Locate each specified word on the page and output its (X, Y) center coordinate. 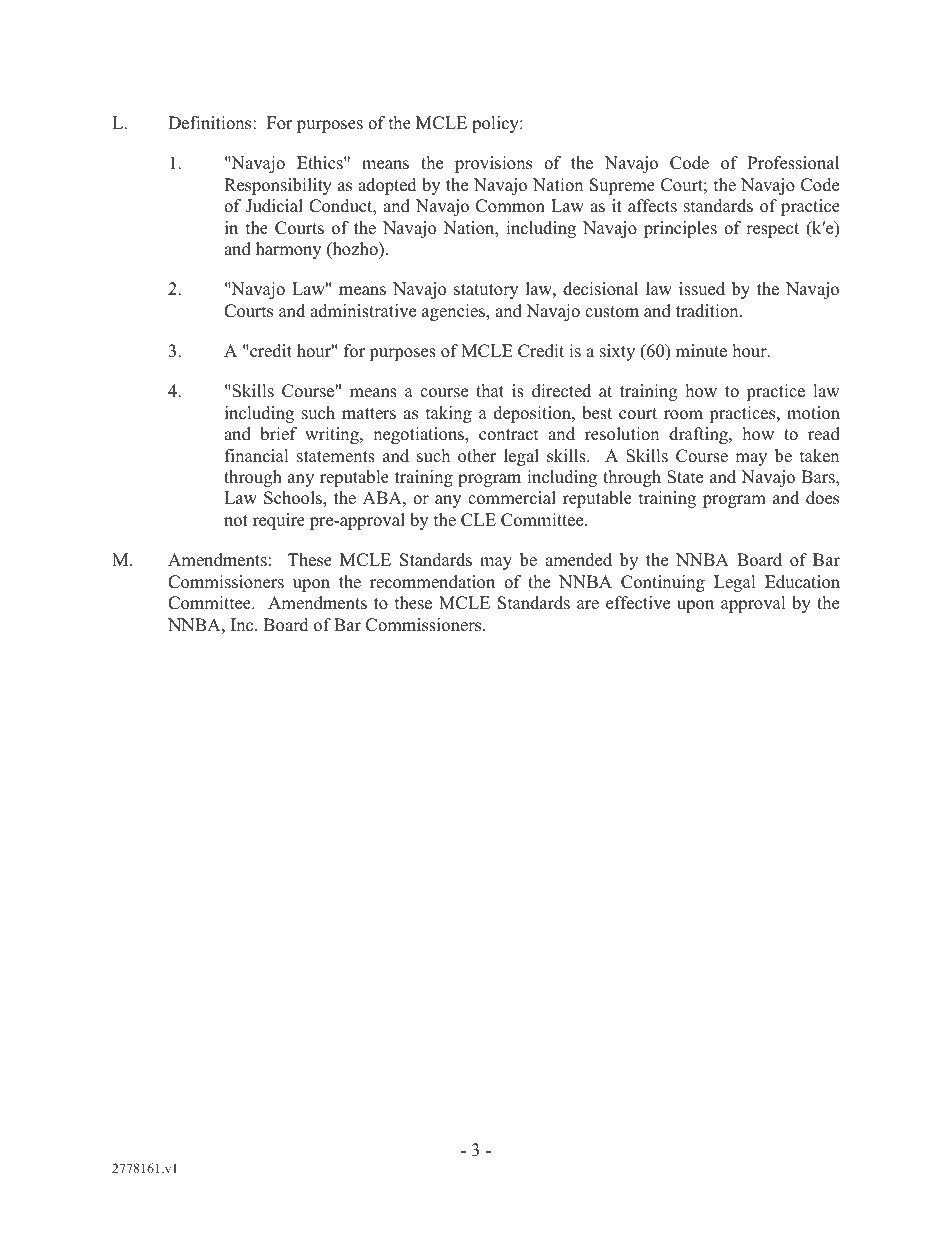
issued (702, 289)
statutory (486, 291)
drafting (699, 435)
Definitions (211, 123)
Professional (793, 163)
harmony (288, 250)
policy (496, 124)
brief (279, 434)
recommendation (432, 582)
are (588, 605)
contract (509, 435)
